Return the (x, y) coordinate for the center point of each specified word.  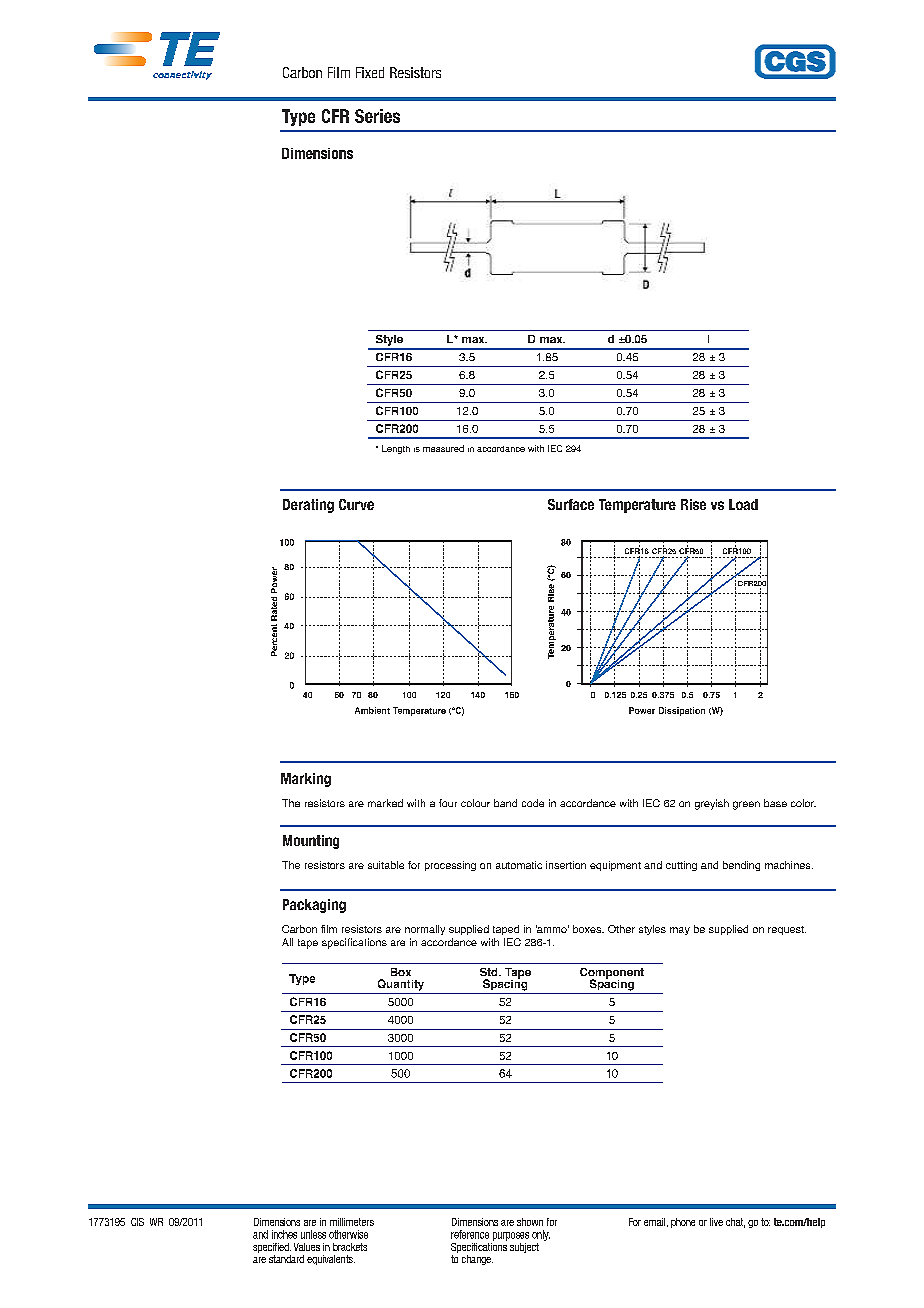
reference (470, 1234)
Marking (306, 780)
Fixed (370, 72)
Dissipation (682, 711)
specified (272, 1248)
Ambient (372, 710)
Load (743, 504)
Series (377, 116)
